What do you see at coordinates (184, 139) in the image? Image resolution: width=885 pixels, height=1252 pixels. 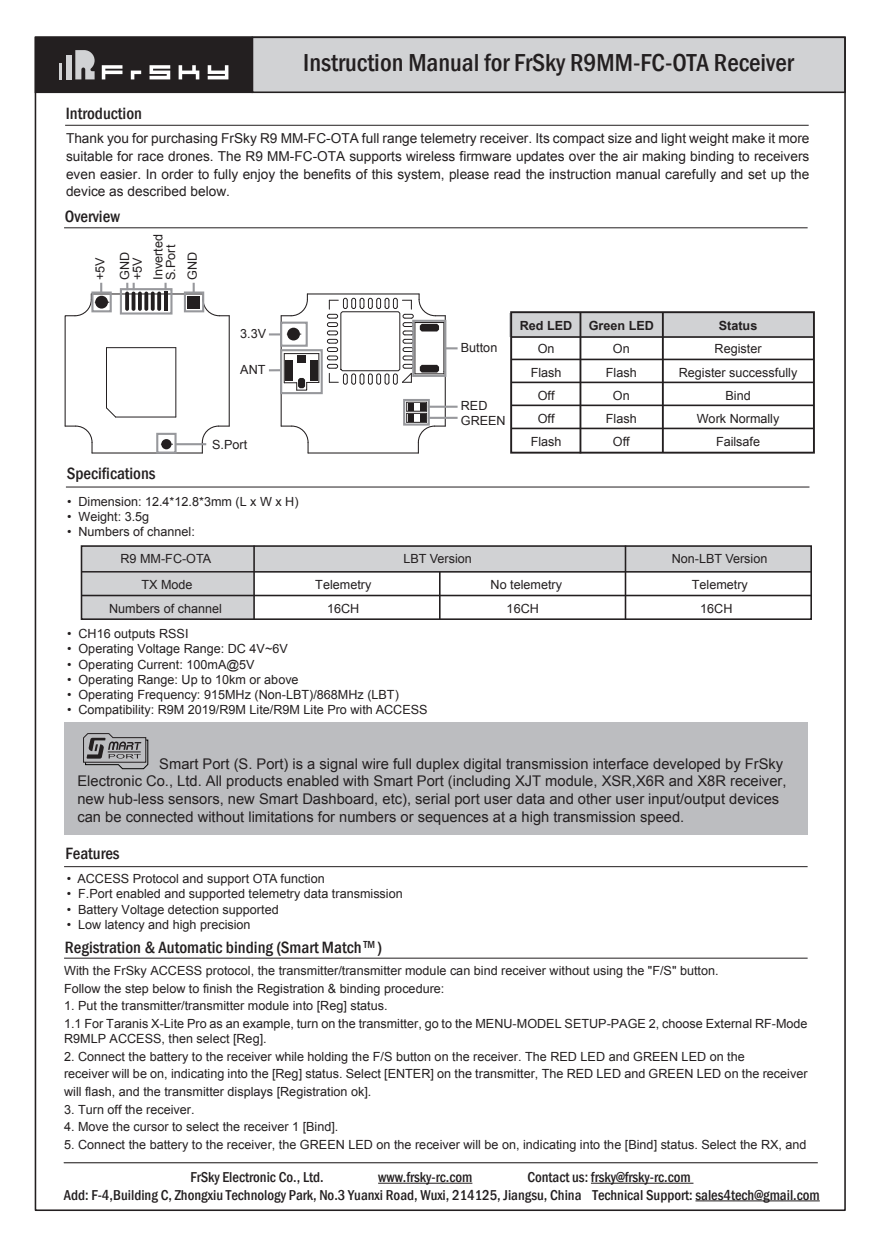 I see `purchasing` at bounding box center [184, 139].
